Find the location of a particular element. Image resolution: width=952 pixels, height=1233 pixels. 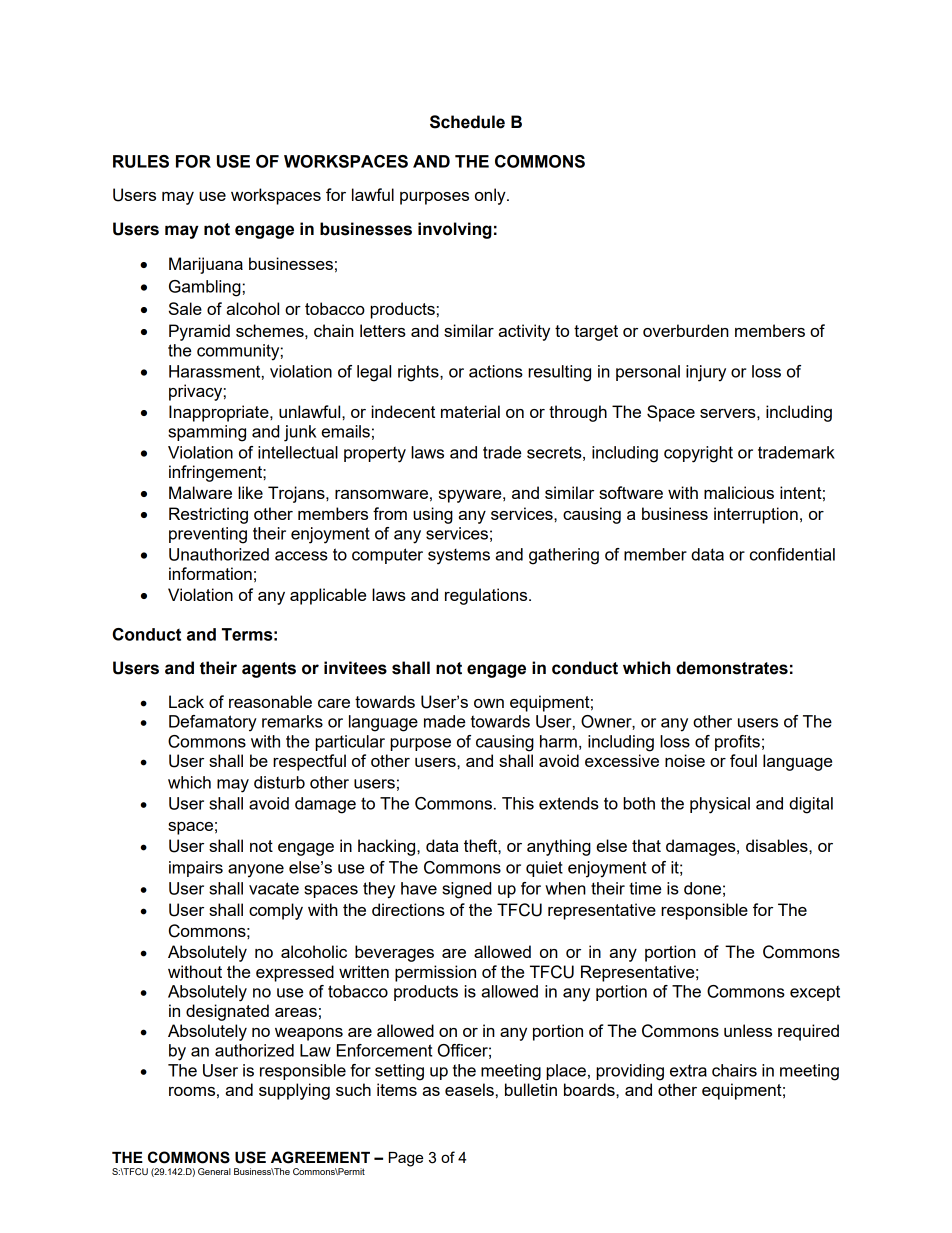

Malware is located at coordinates (200, 492).
